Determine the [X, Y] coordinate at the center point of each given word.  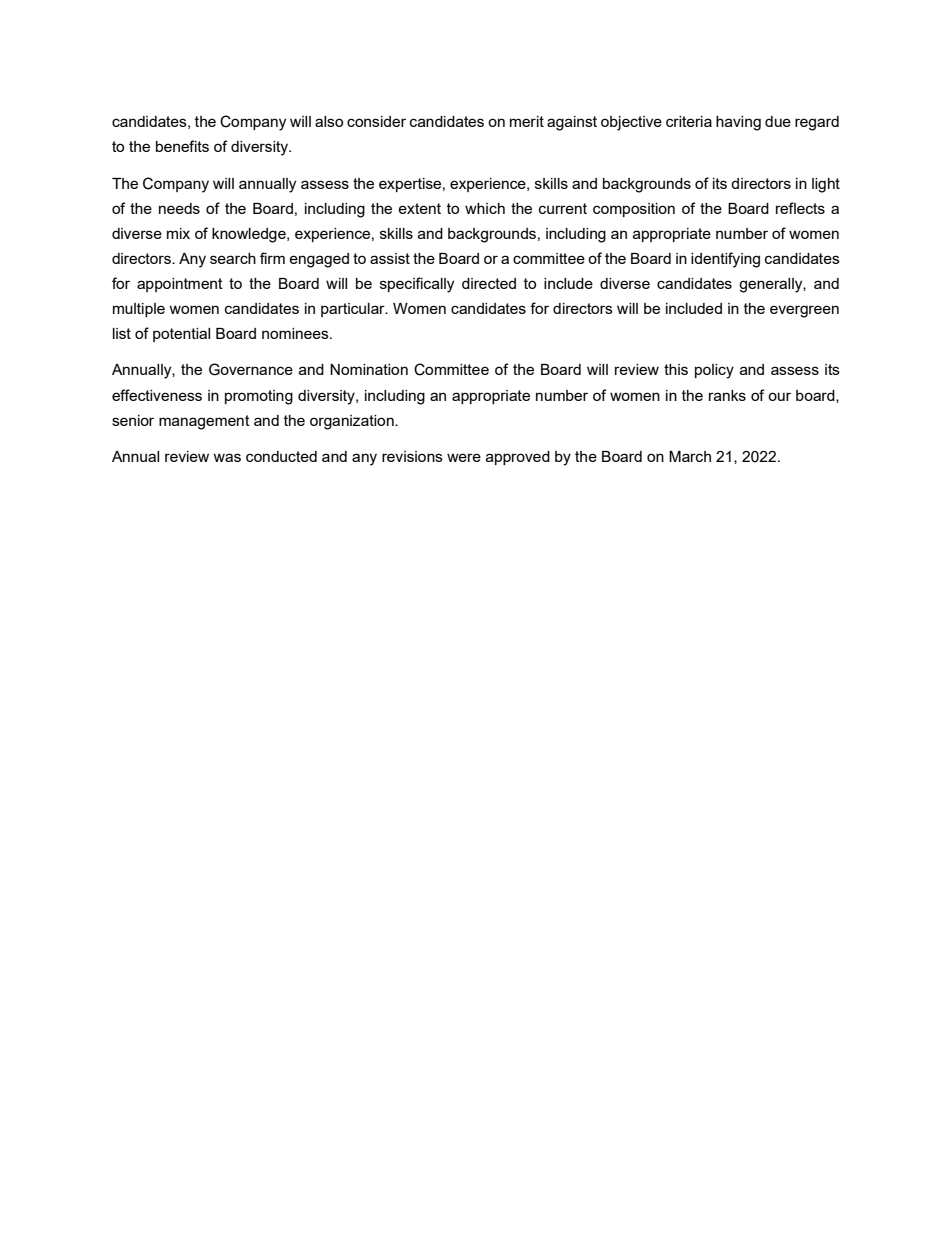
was [227, 457]
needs [179, 208]
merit [527, 121]
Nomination [369, 369]
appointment [180, 285]
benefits [182, 146]
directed [489, 283]
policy [714, 371]
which [485, 208]
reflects [800, 208]
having [738, 123]
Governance [251, 369]
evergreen [804, 311]
